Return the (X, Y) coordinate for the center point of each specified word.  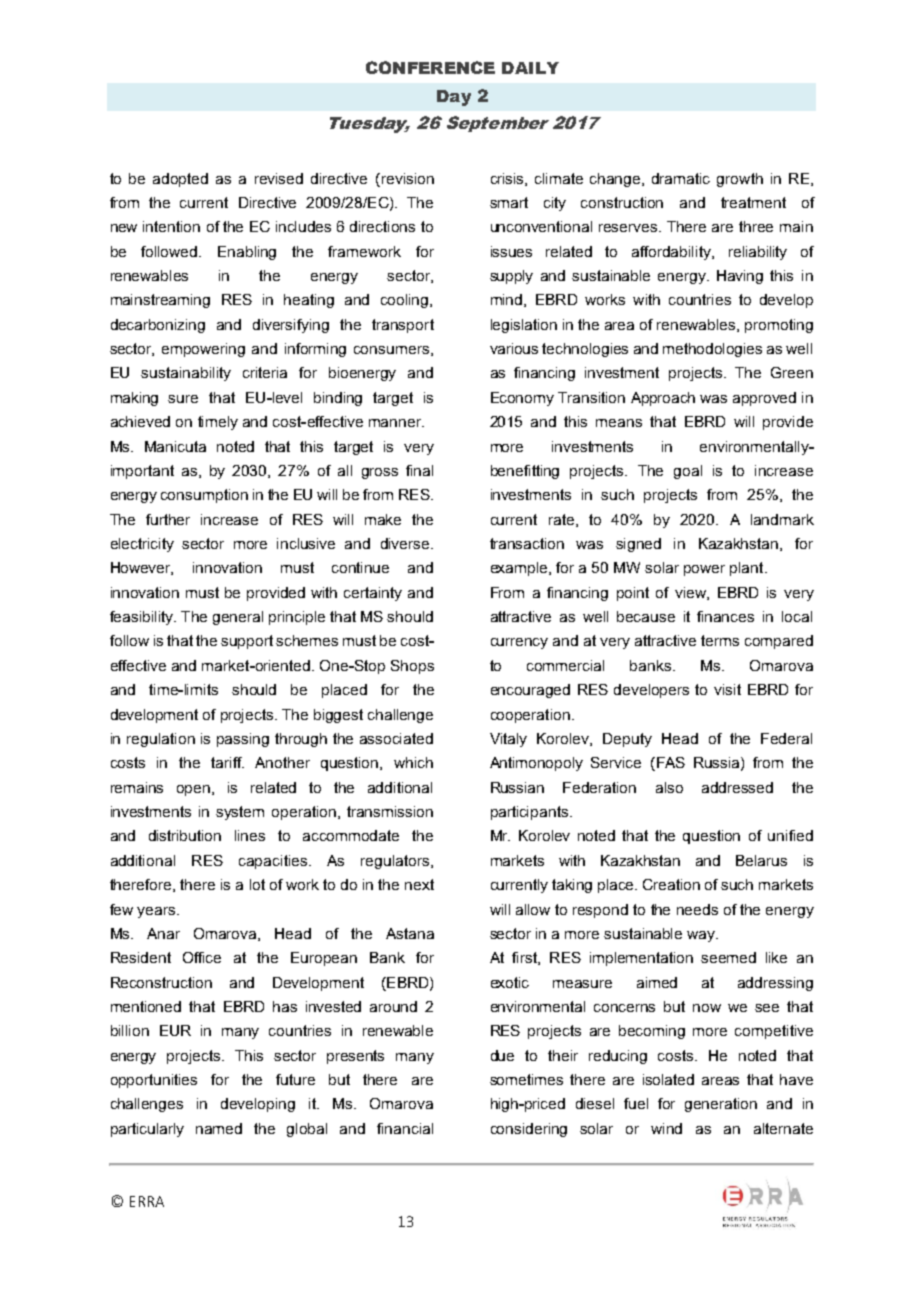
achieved (140, 421)
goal (688, 472)
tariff (227, 762)
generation (721, 1105)
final (419, 470)
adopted (180, 180)
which (413, 762)
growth (740, 180)
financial (405, 1128)
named (219, 1128)
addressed (737, 787)
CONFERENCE (430, 67)
